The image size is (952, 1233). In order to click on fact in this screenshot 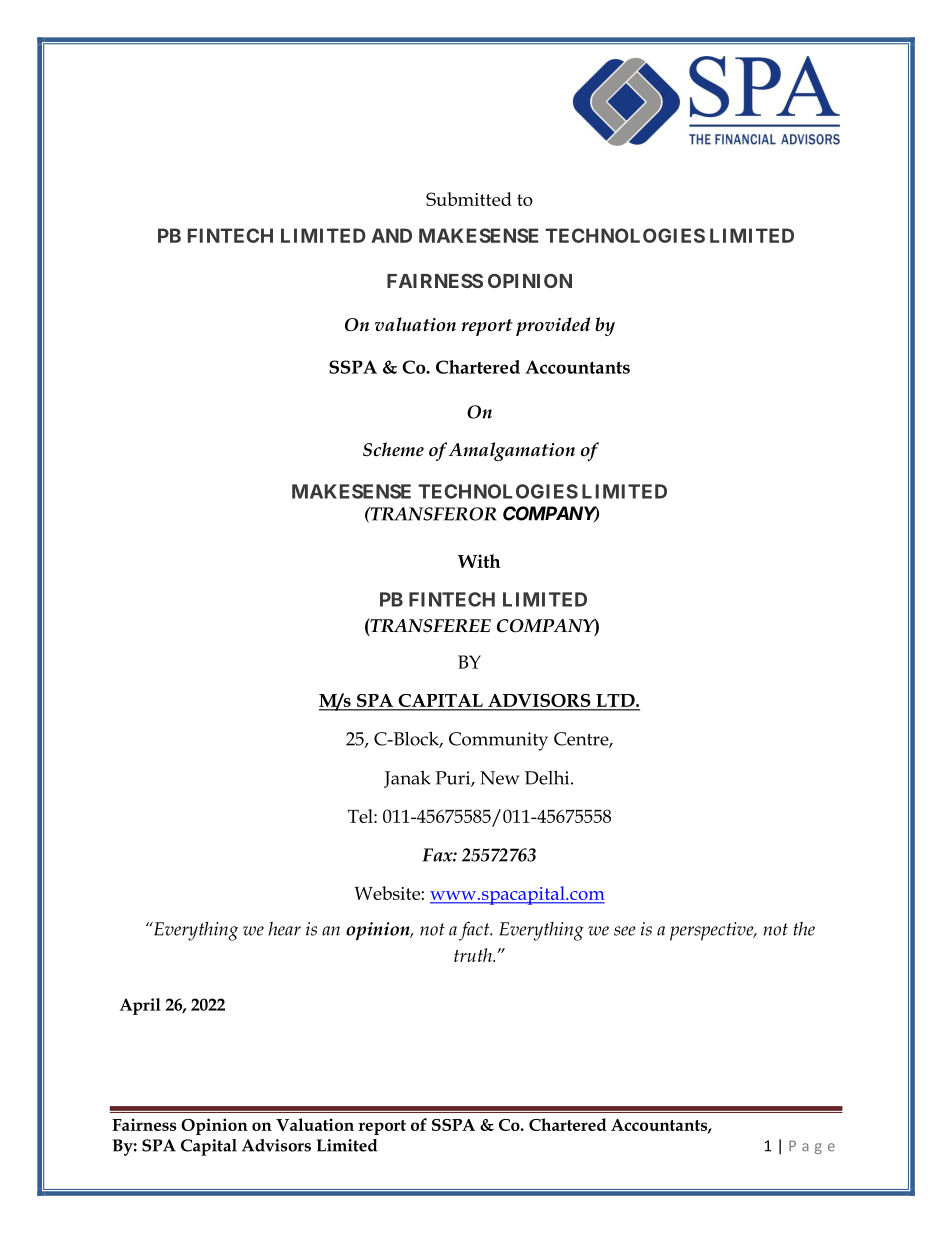, I will do `click(475, 931)`.
